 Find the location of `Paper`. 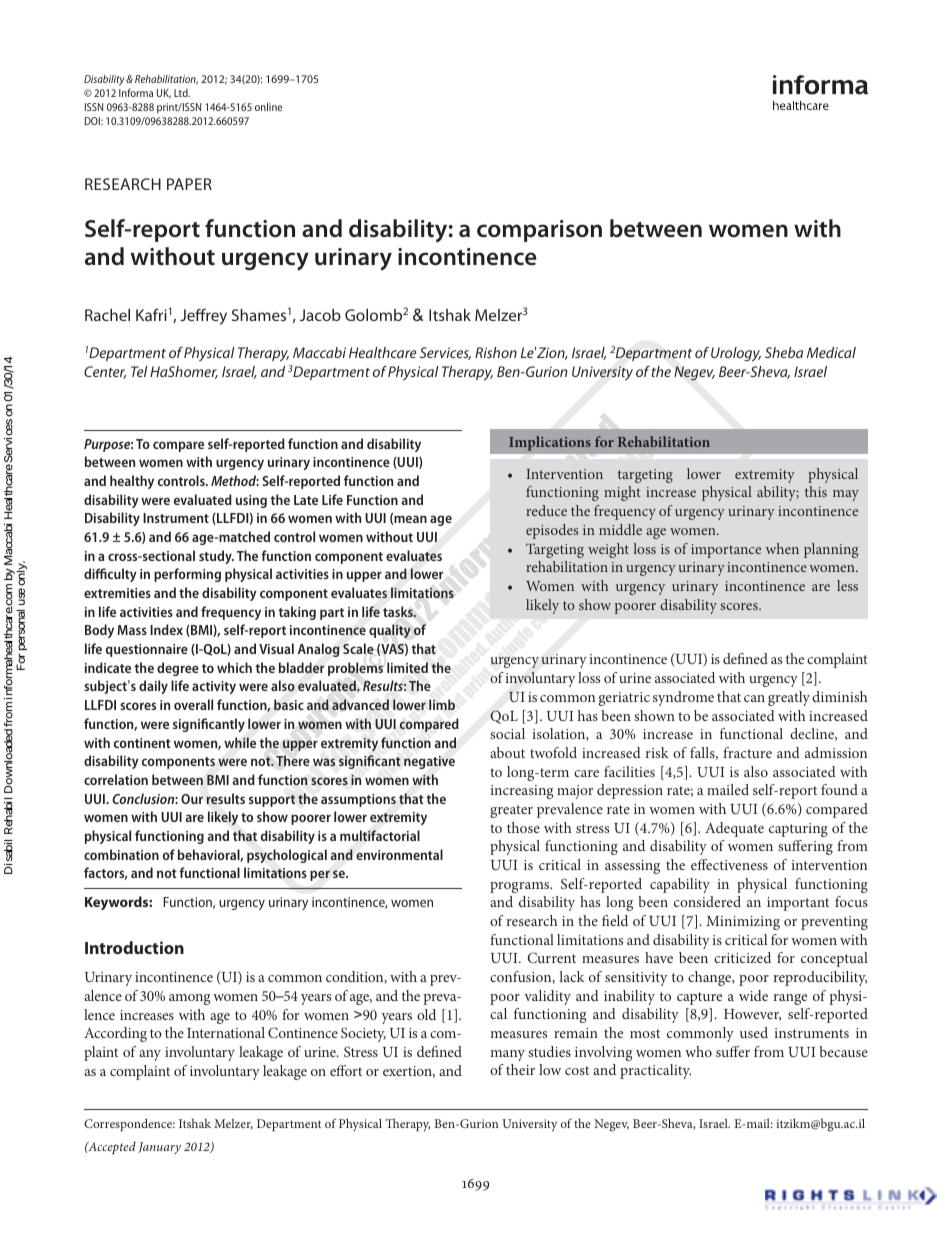

Paper is located at coordinates (189, 184).
